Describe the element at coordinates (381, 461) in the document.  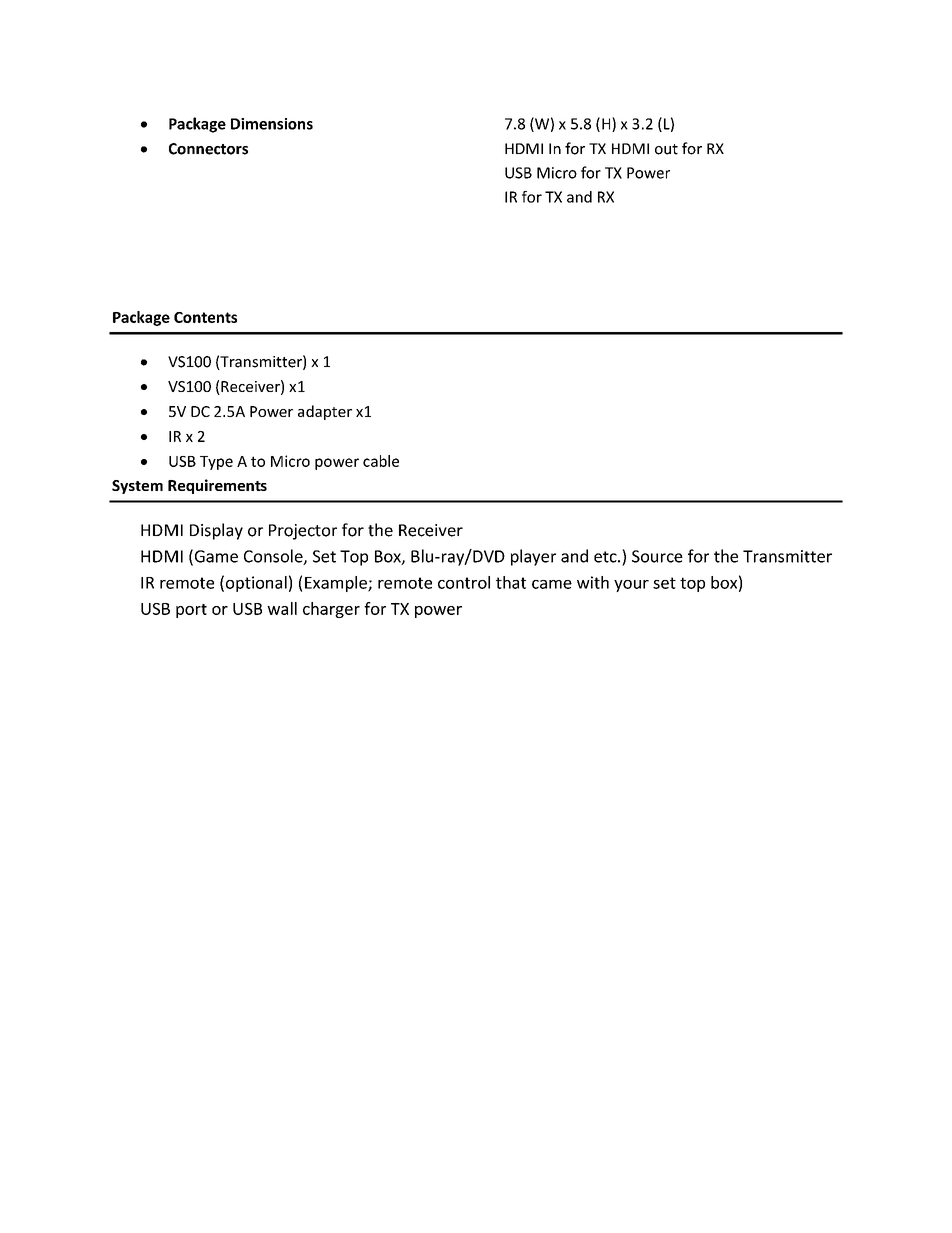
I see `cable` at that location.
